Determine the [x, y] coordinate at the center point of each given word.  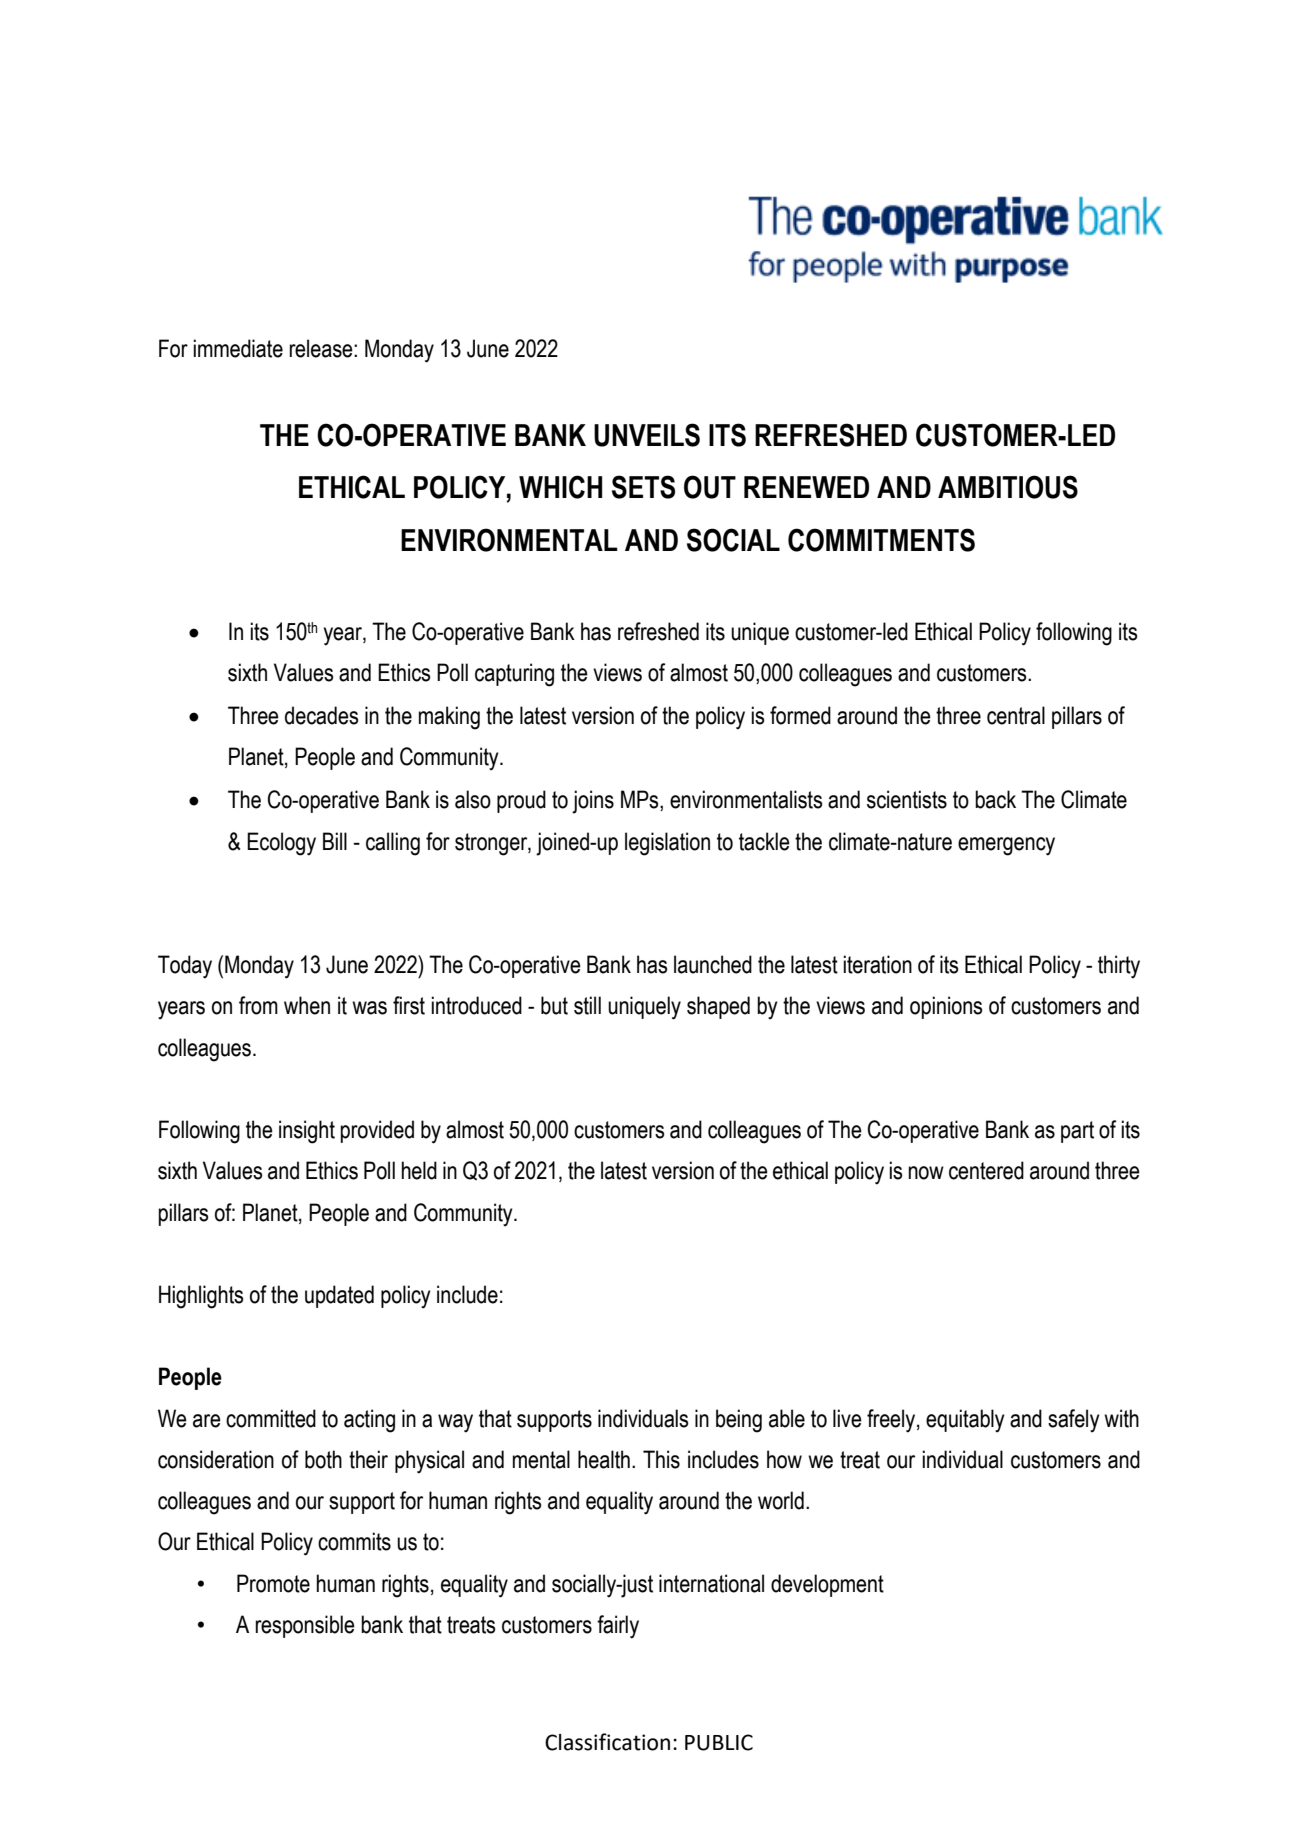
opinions [946, 1007]
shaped [718, 1007]
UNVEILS [647, 435]
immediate [238, 348]
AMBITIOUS [1008, 487]
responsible [305, 1626]
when [307, 1005]
